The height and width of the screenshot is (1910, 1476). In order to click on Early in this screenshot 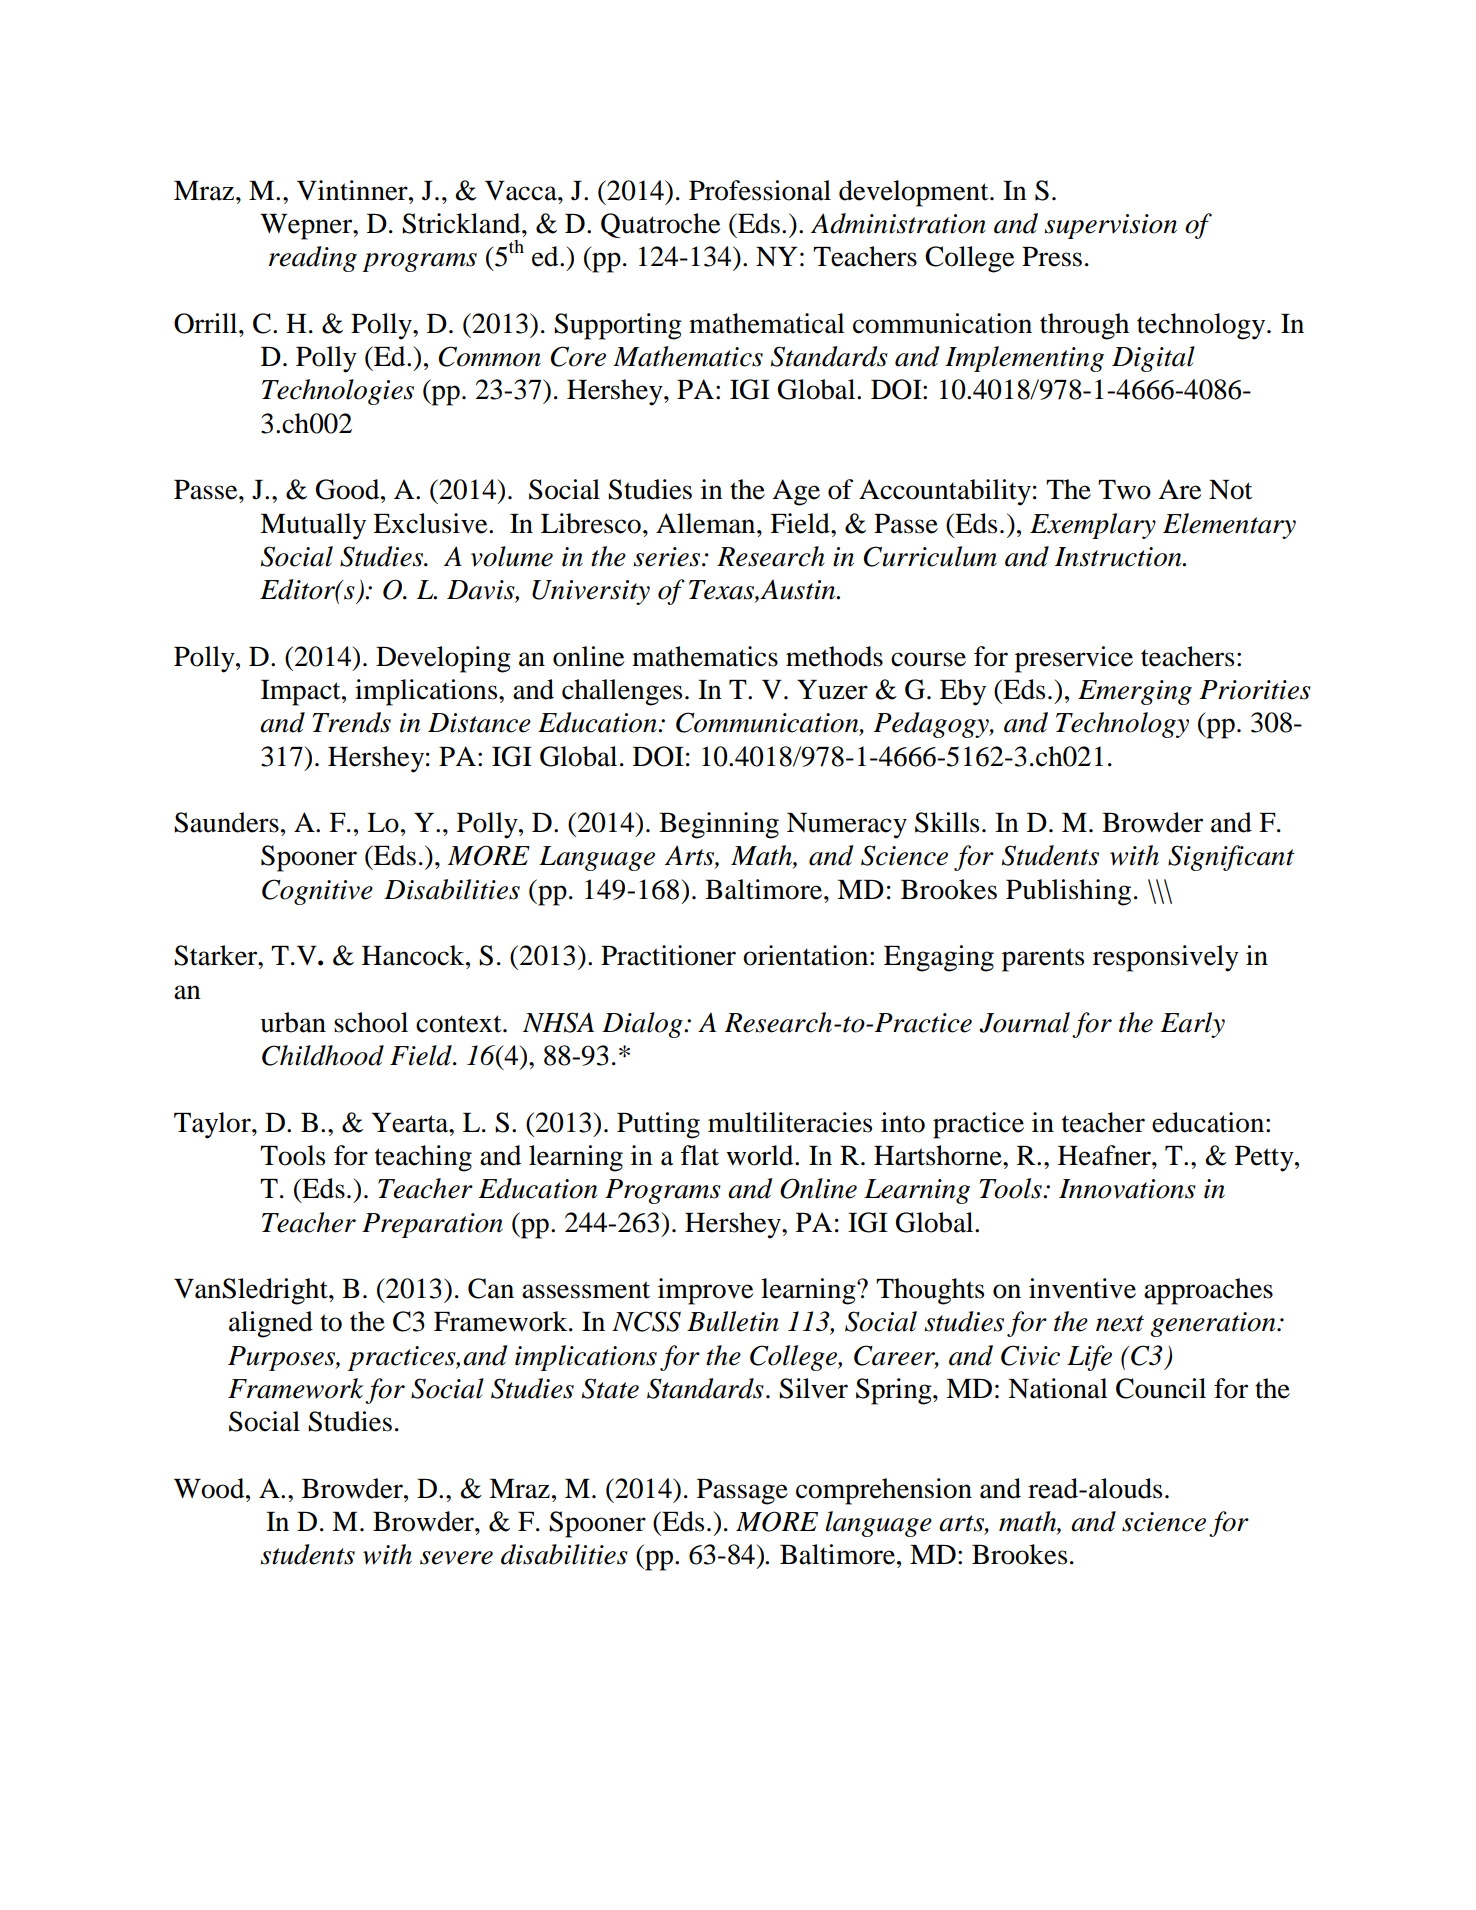, I will do `click(1192, 1025)`.
